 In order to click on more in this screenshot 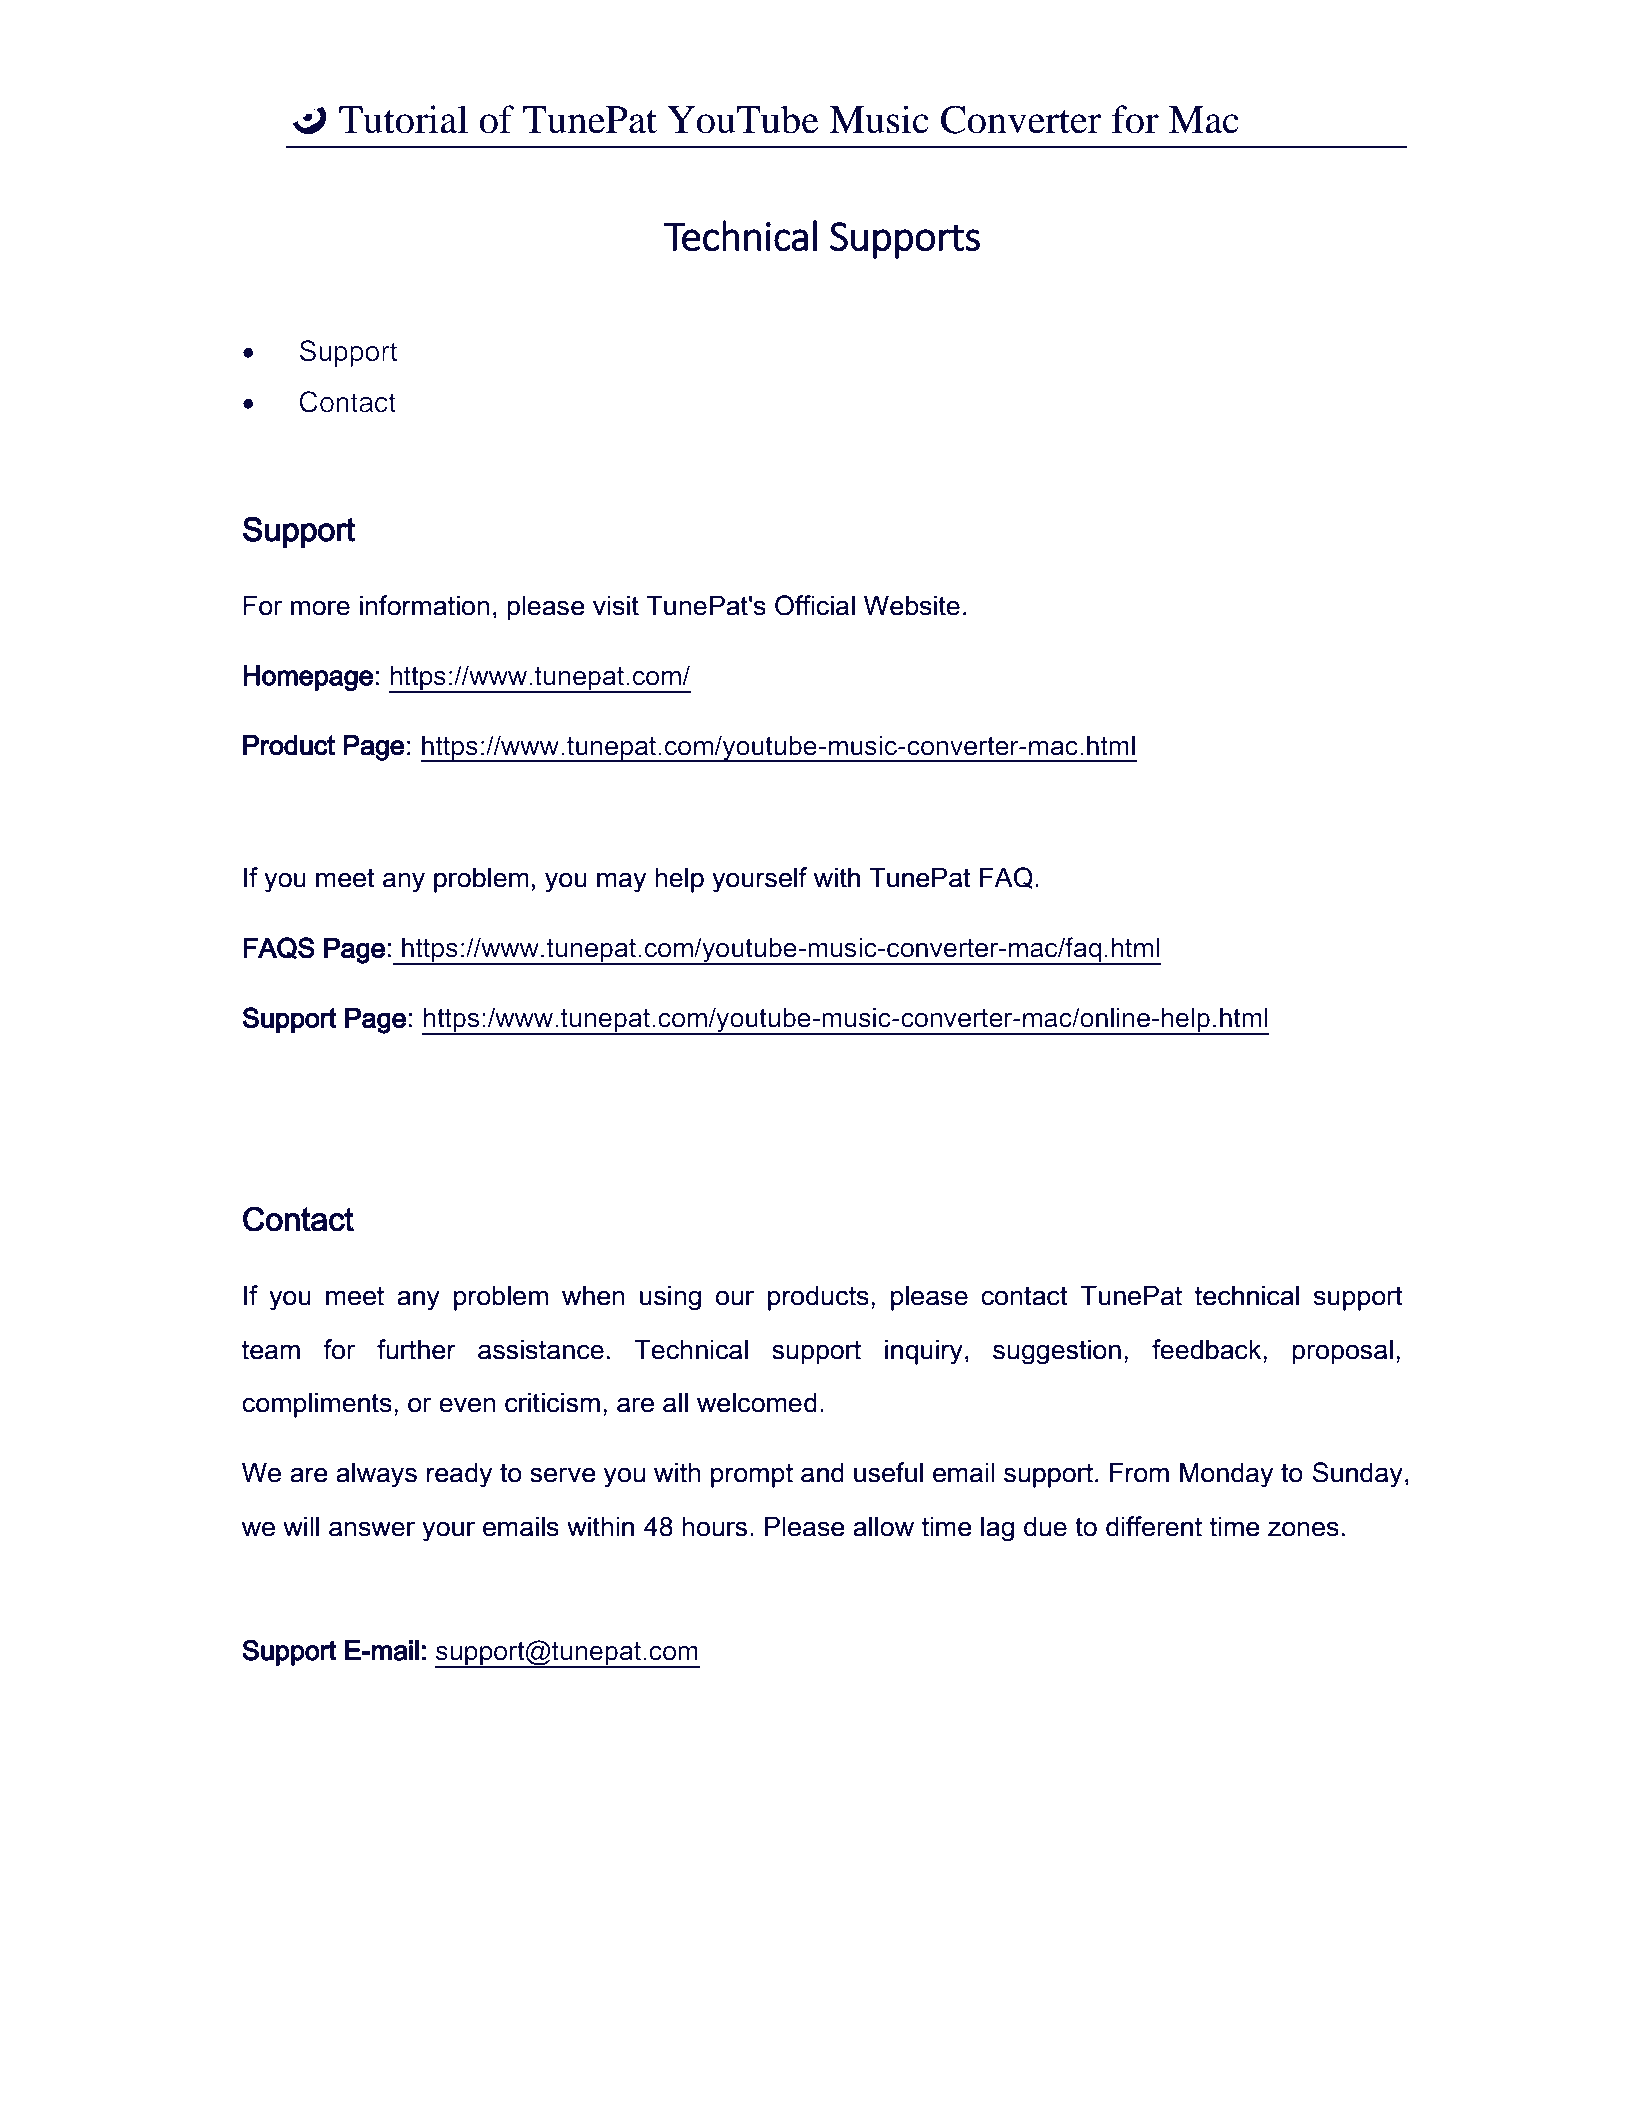, I will do `click(320, 608)`.
